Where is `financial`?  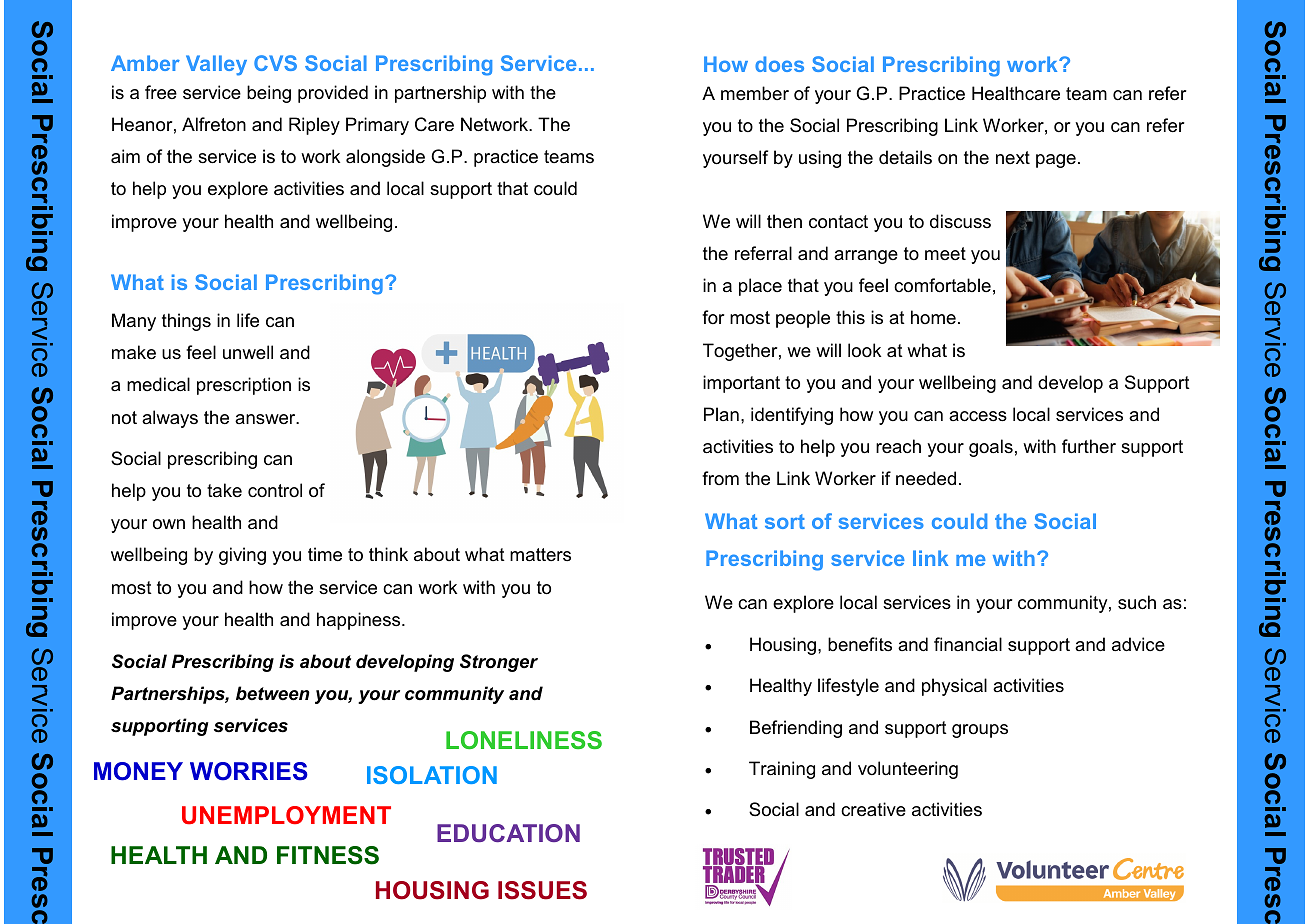
financial is located at coordinates (968, 644).
